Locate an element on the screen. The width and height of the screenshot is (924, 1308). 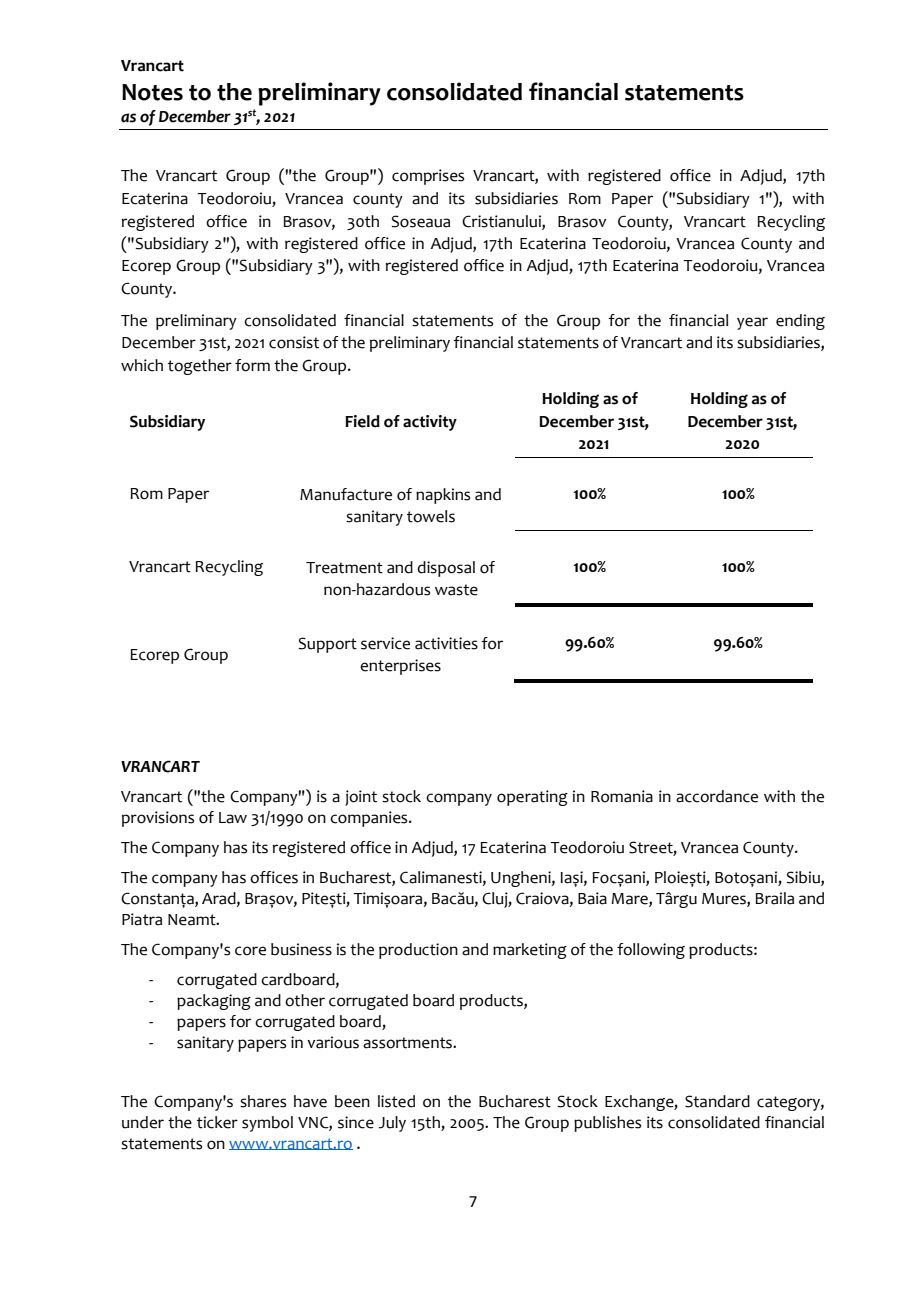
together is located at coordinates (200, 367).
